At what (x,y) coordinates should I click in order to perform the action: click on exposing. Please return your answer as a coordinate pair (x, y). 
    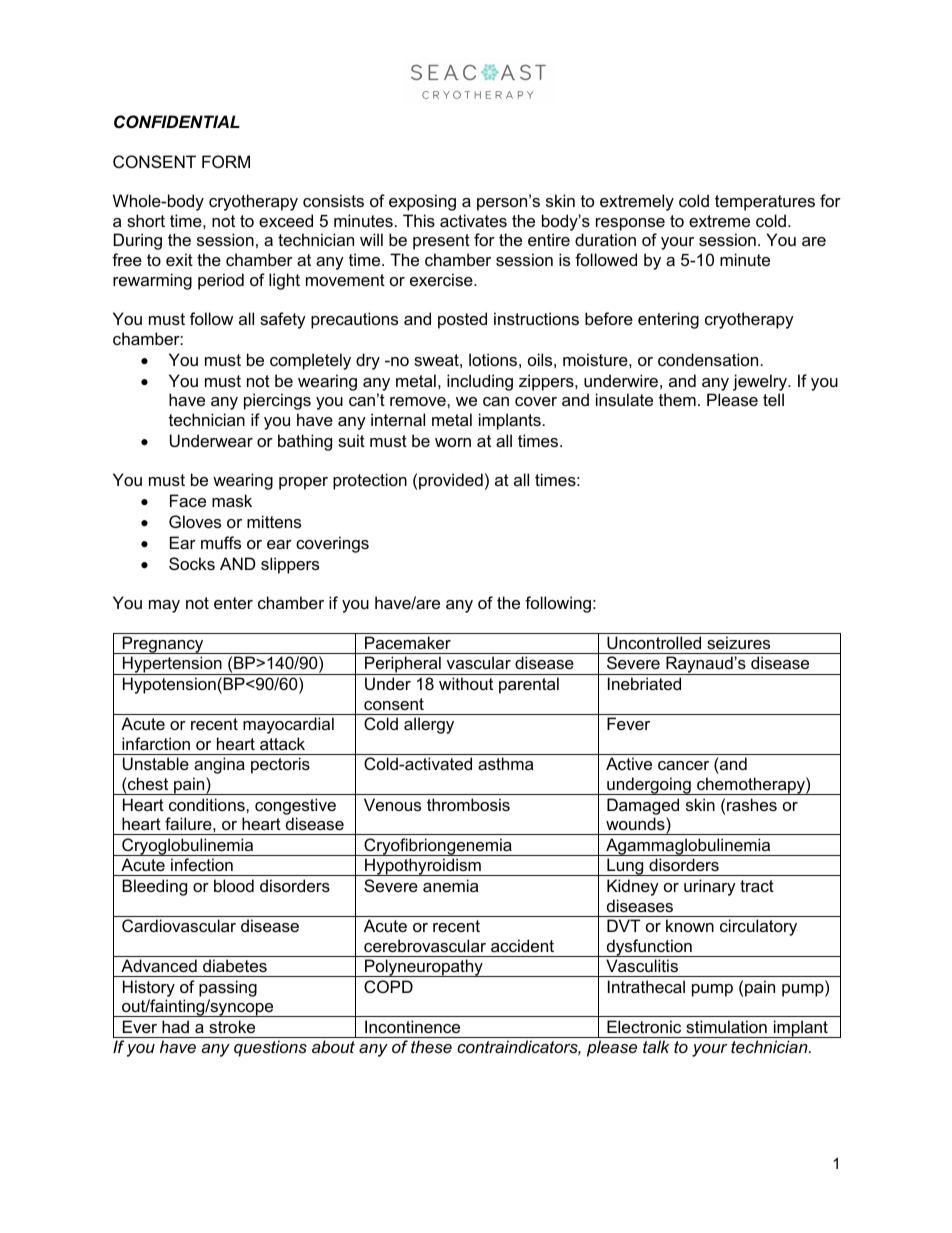
    Looking at the image, I should click on (422, 202).
